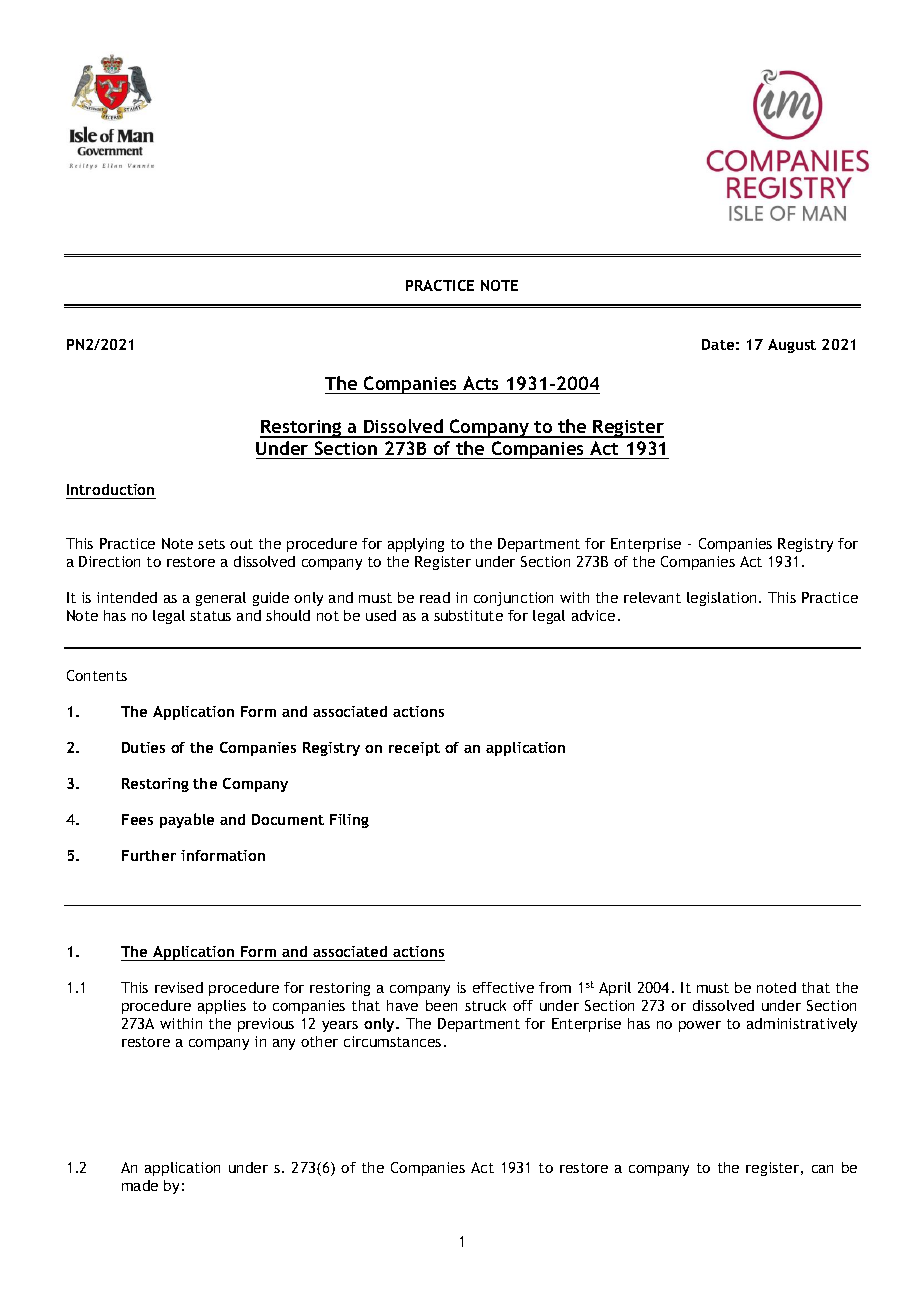  Describe the element at coordinates (792, 346) in the document. I see `August` at that location.
